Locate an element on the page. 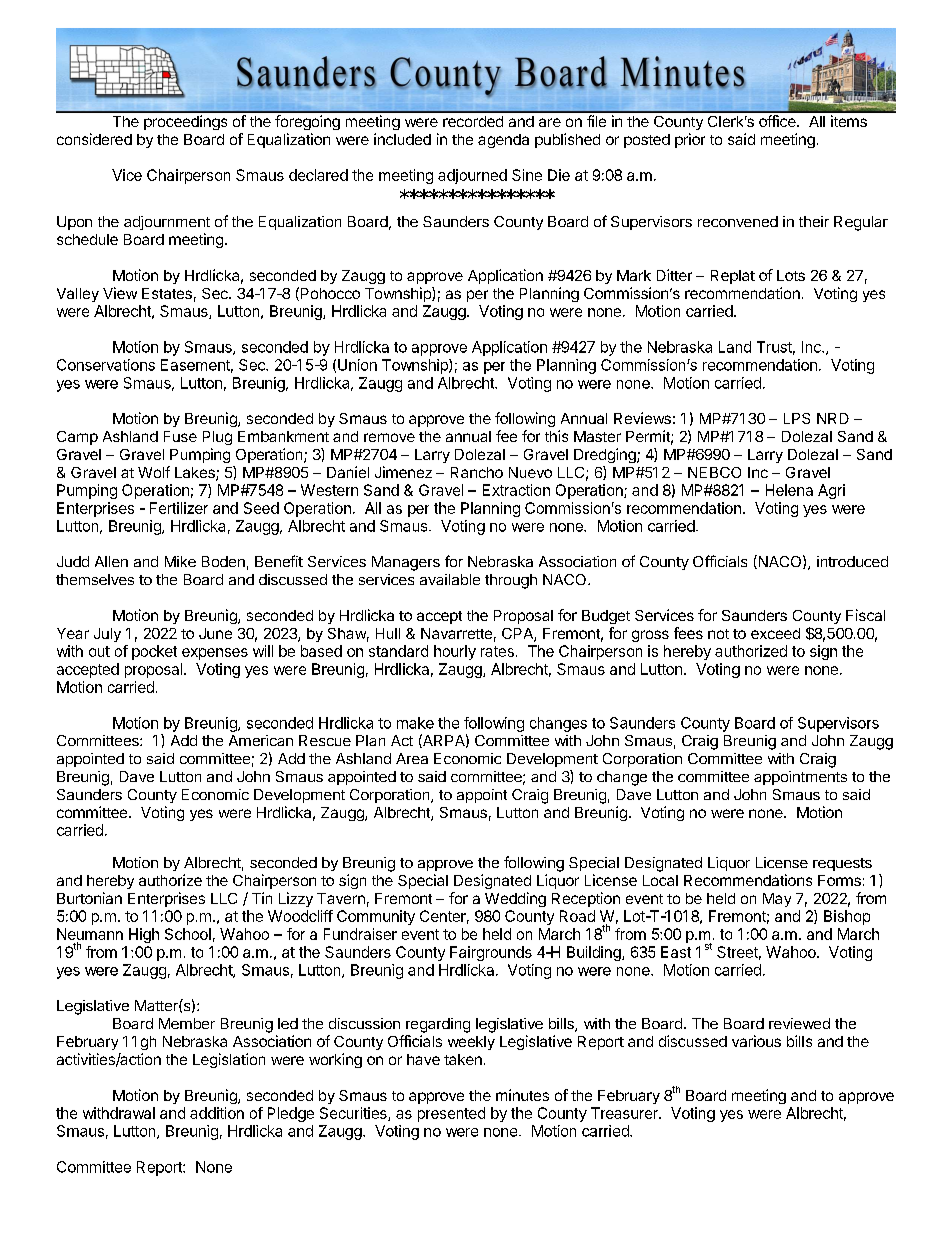 This document has height=1233, width=952. considered is located at coordinates (94, 139).
